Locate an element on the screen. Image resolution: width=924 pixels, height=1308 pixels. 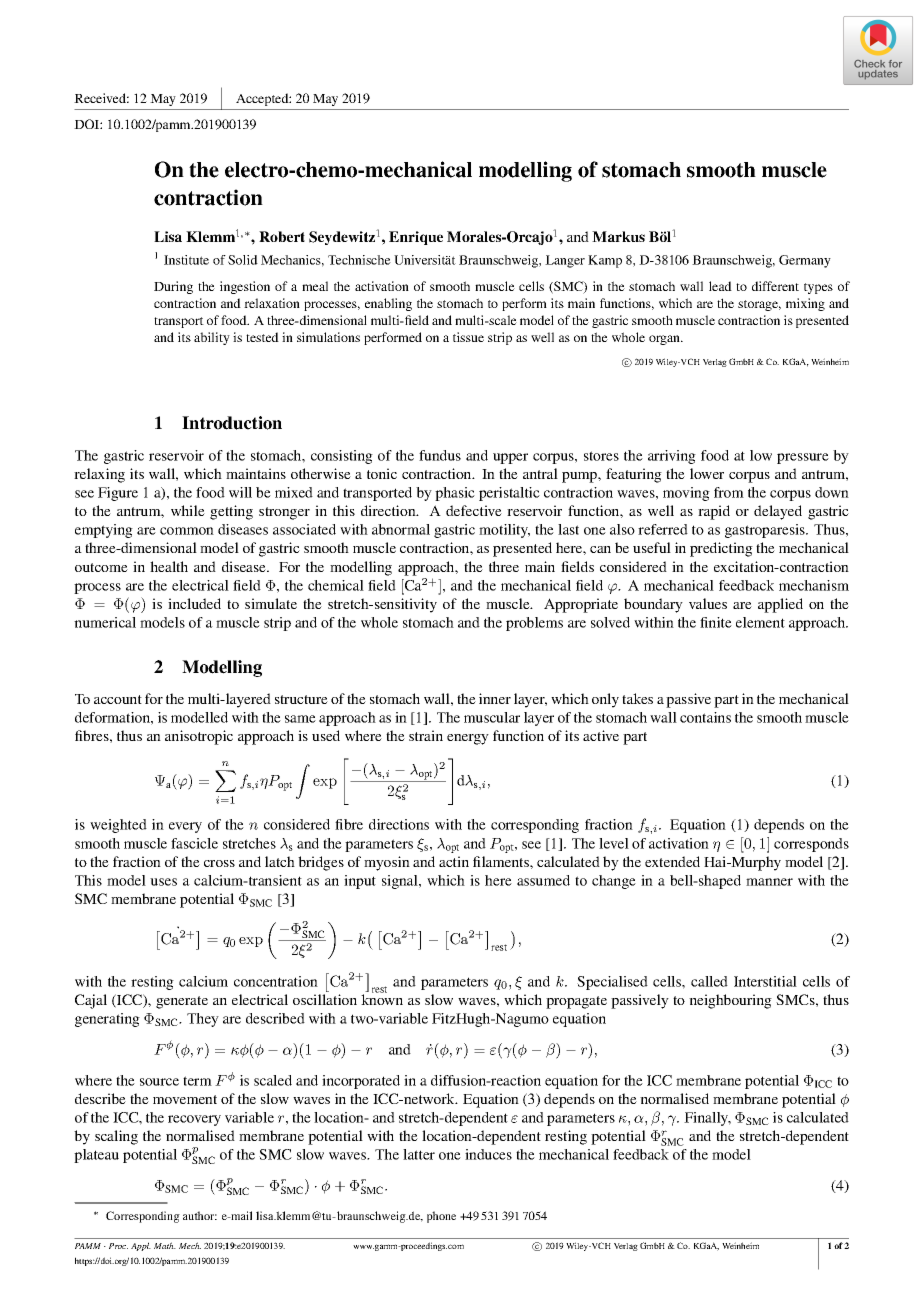
contains is located at coordinates (705, 717).
